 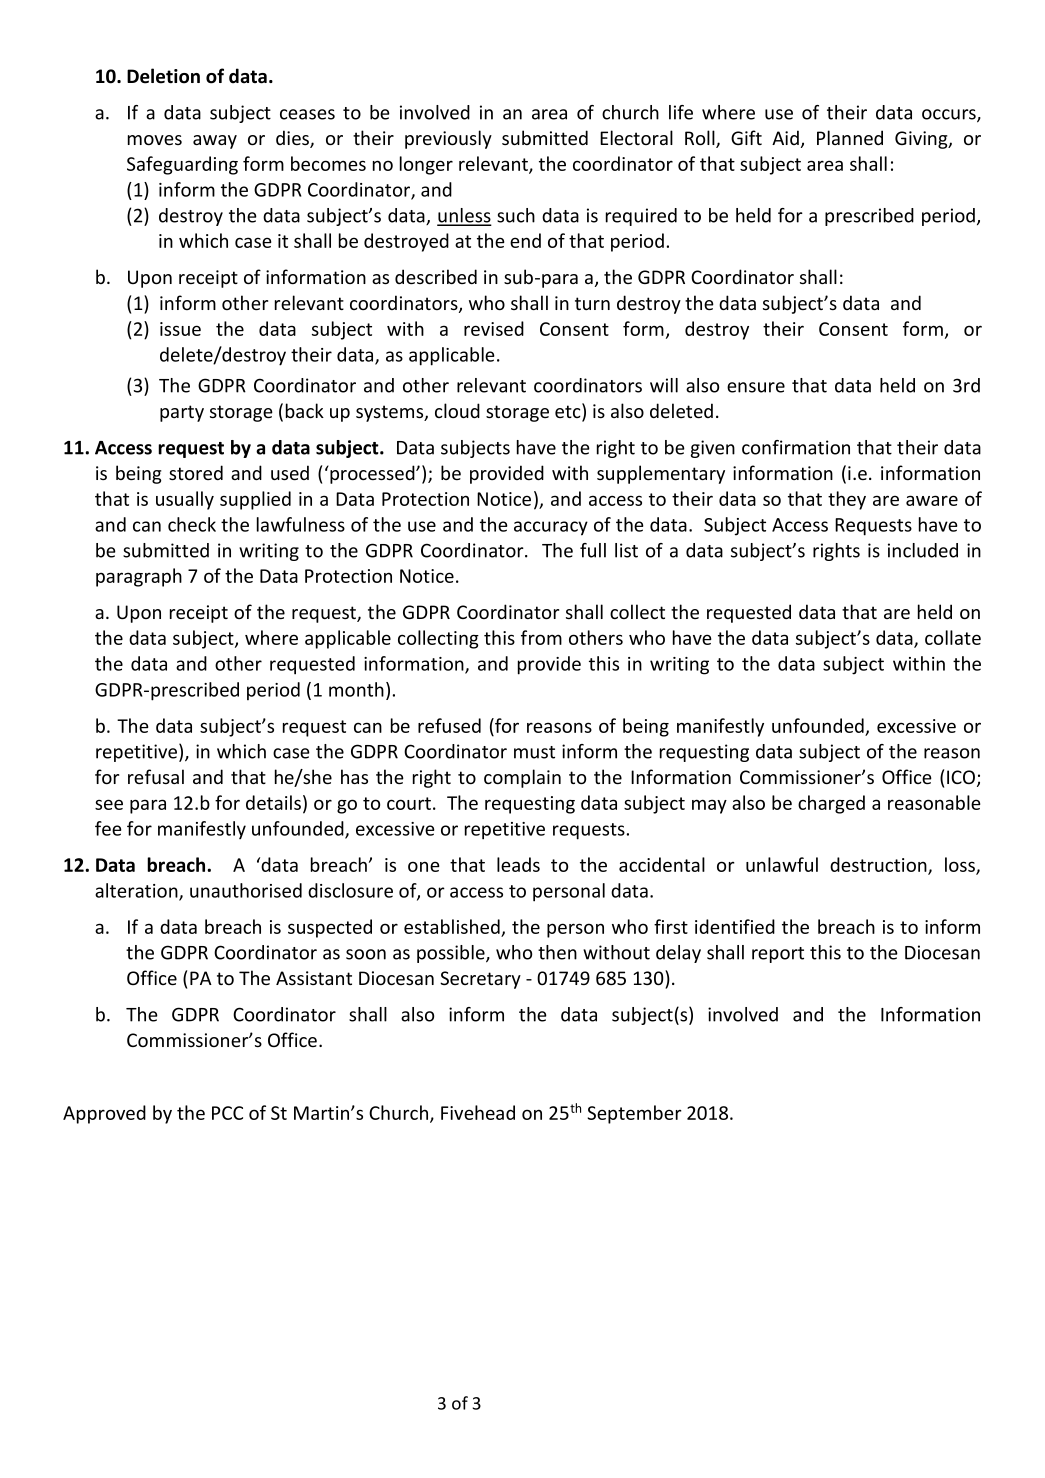 What do you see at coordinates (634, 1114) in the screenshot?
I see `September` at bounding box center [634, 1114].
